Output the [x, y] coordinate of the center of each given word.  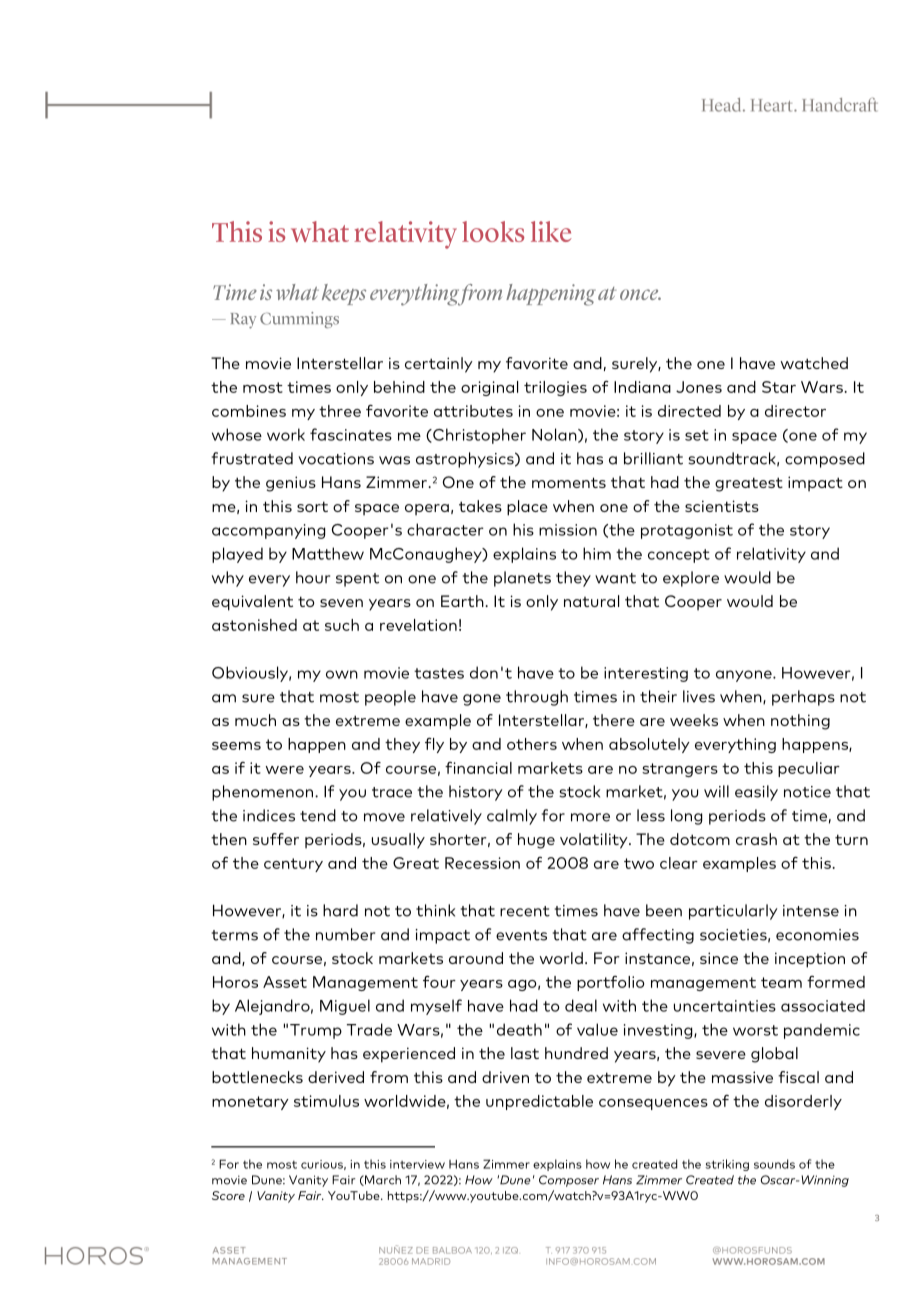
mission [568, 530]
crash [756, 839]
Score [228, 1195]
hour [313, 577]
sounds [774, 1164]
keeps [344, 294]
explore [691, 579]
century [293, 865]
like [551, 231]
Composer [569, 1181]
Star [779, 387]
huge [536, 841]
